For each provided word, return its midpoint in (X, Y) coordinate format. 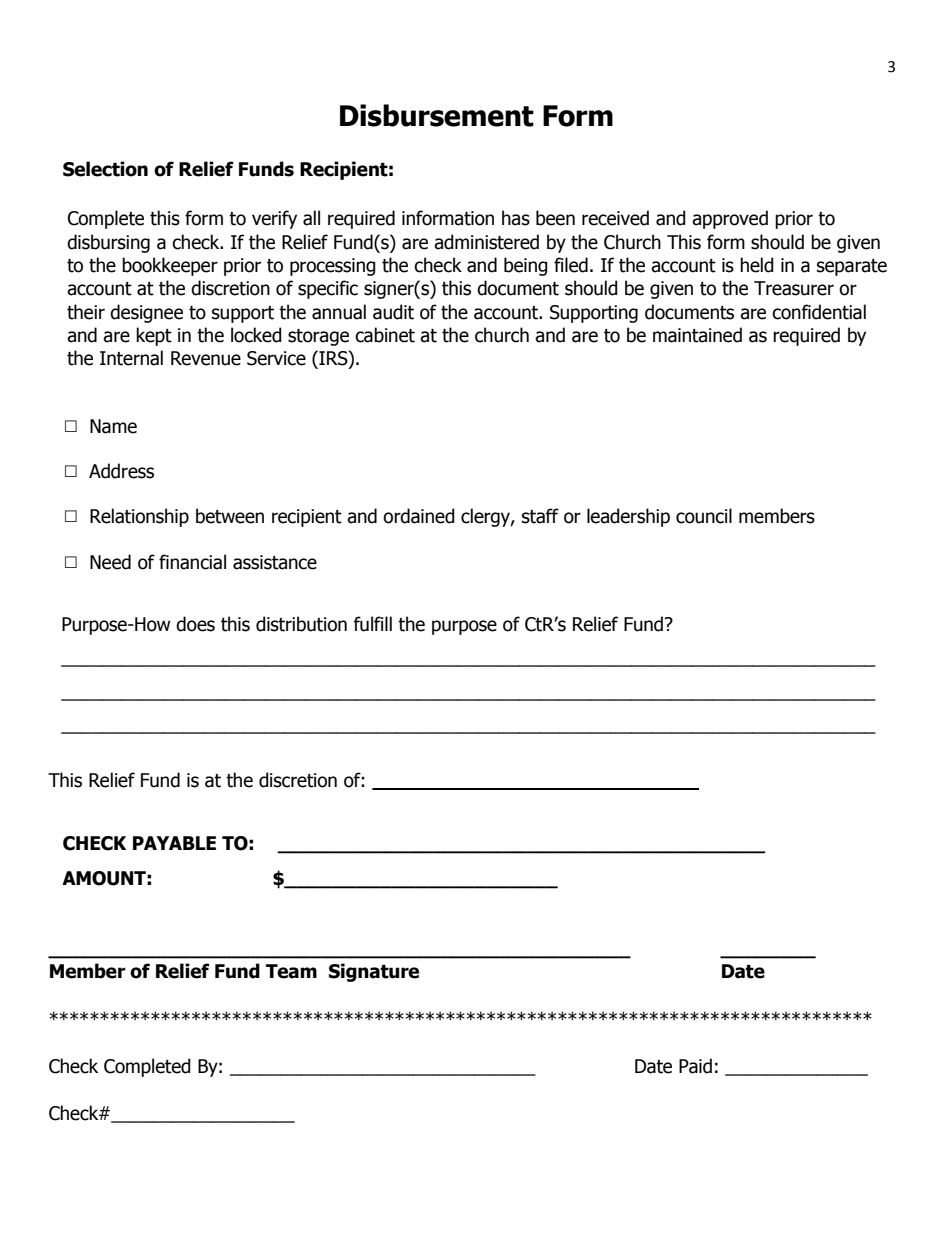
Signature (374, 972)
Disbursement (437, 115)
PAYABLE (174, 843)
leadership (628, 517)
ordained (419, 516)
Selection (105, 169)
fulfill (372, 624)
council (704, 516)
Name (113, 426)
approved (730, 219)
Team (291, 971)
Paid (695, 1066)
